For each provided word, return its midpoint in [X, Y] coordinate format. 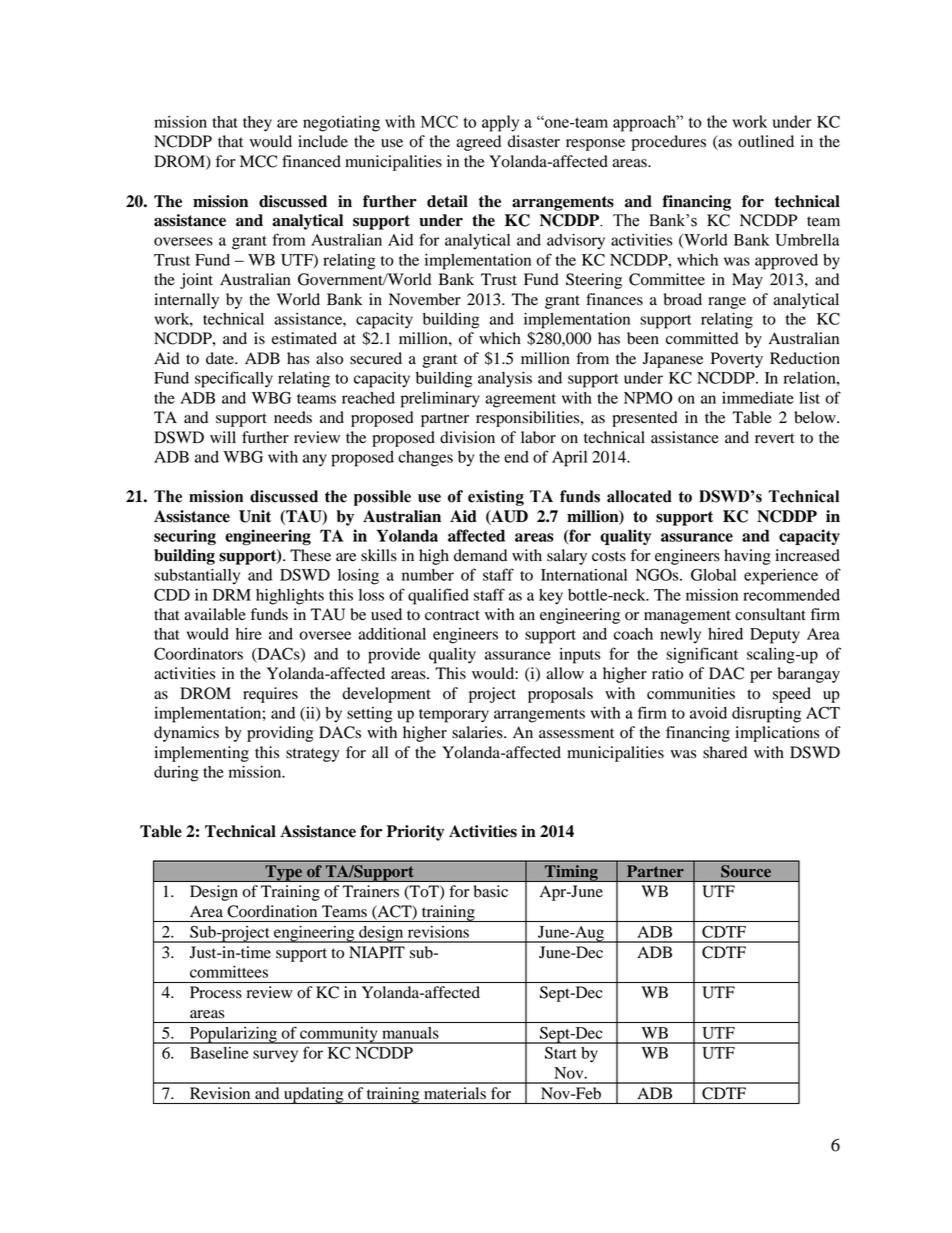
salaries [478, 732]
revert [775, 438]
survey [275, 1056]
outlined [766, 141]
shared [725, 752]
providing [280, 734]
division [467, 437]
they [257, 124]
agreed [478, 143]
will [223, 437]
